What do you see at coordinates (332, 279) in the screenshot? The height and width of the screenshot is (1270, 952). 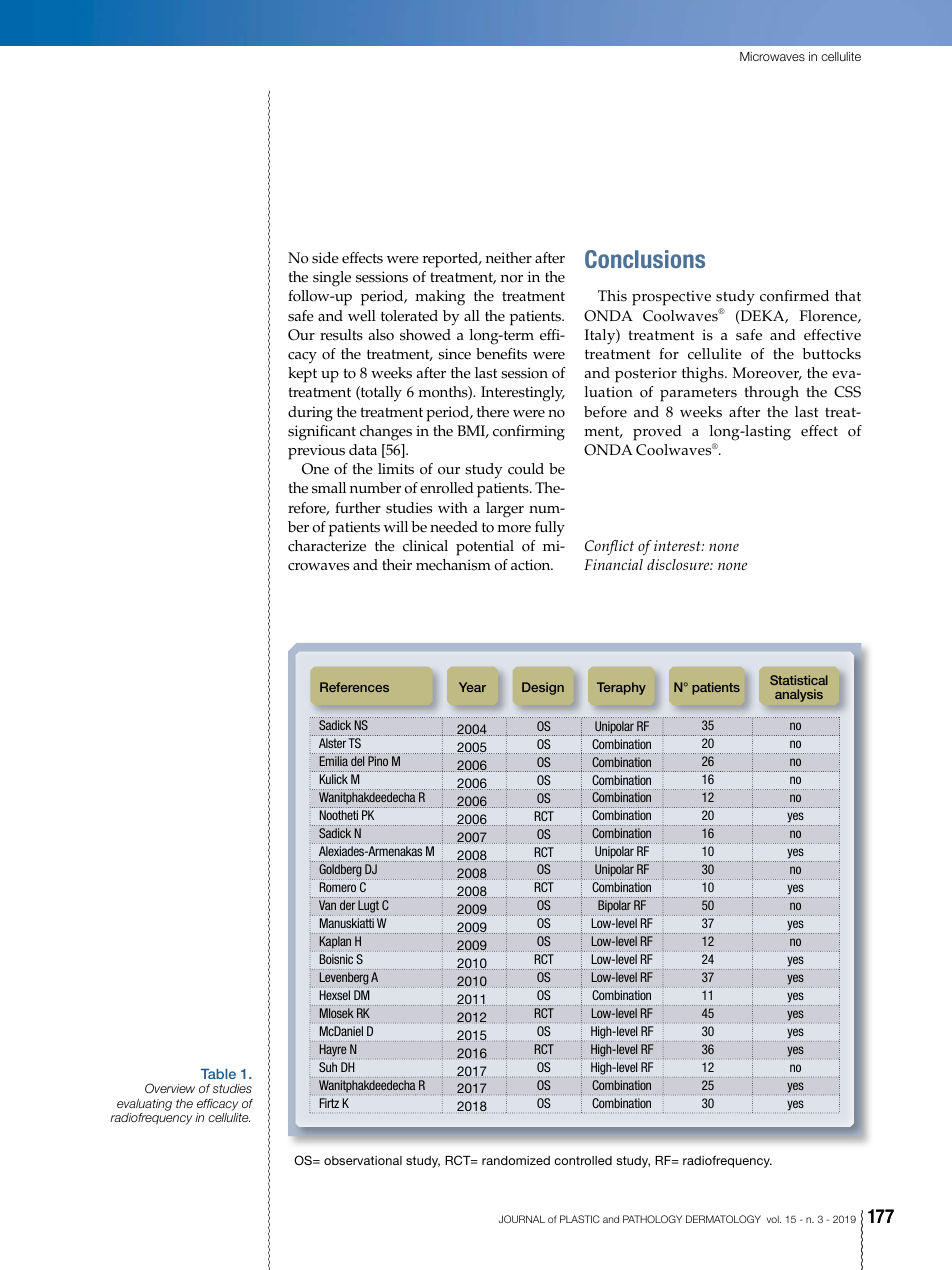 I see `single` at bounding box center [332, 279].
